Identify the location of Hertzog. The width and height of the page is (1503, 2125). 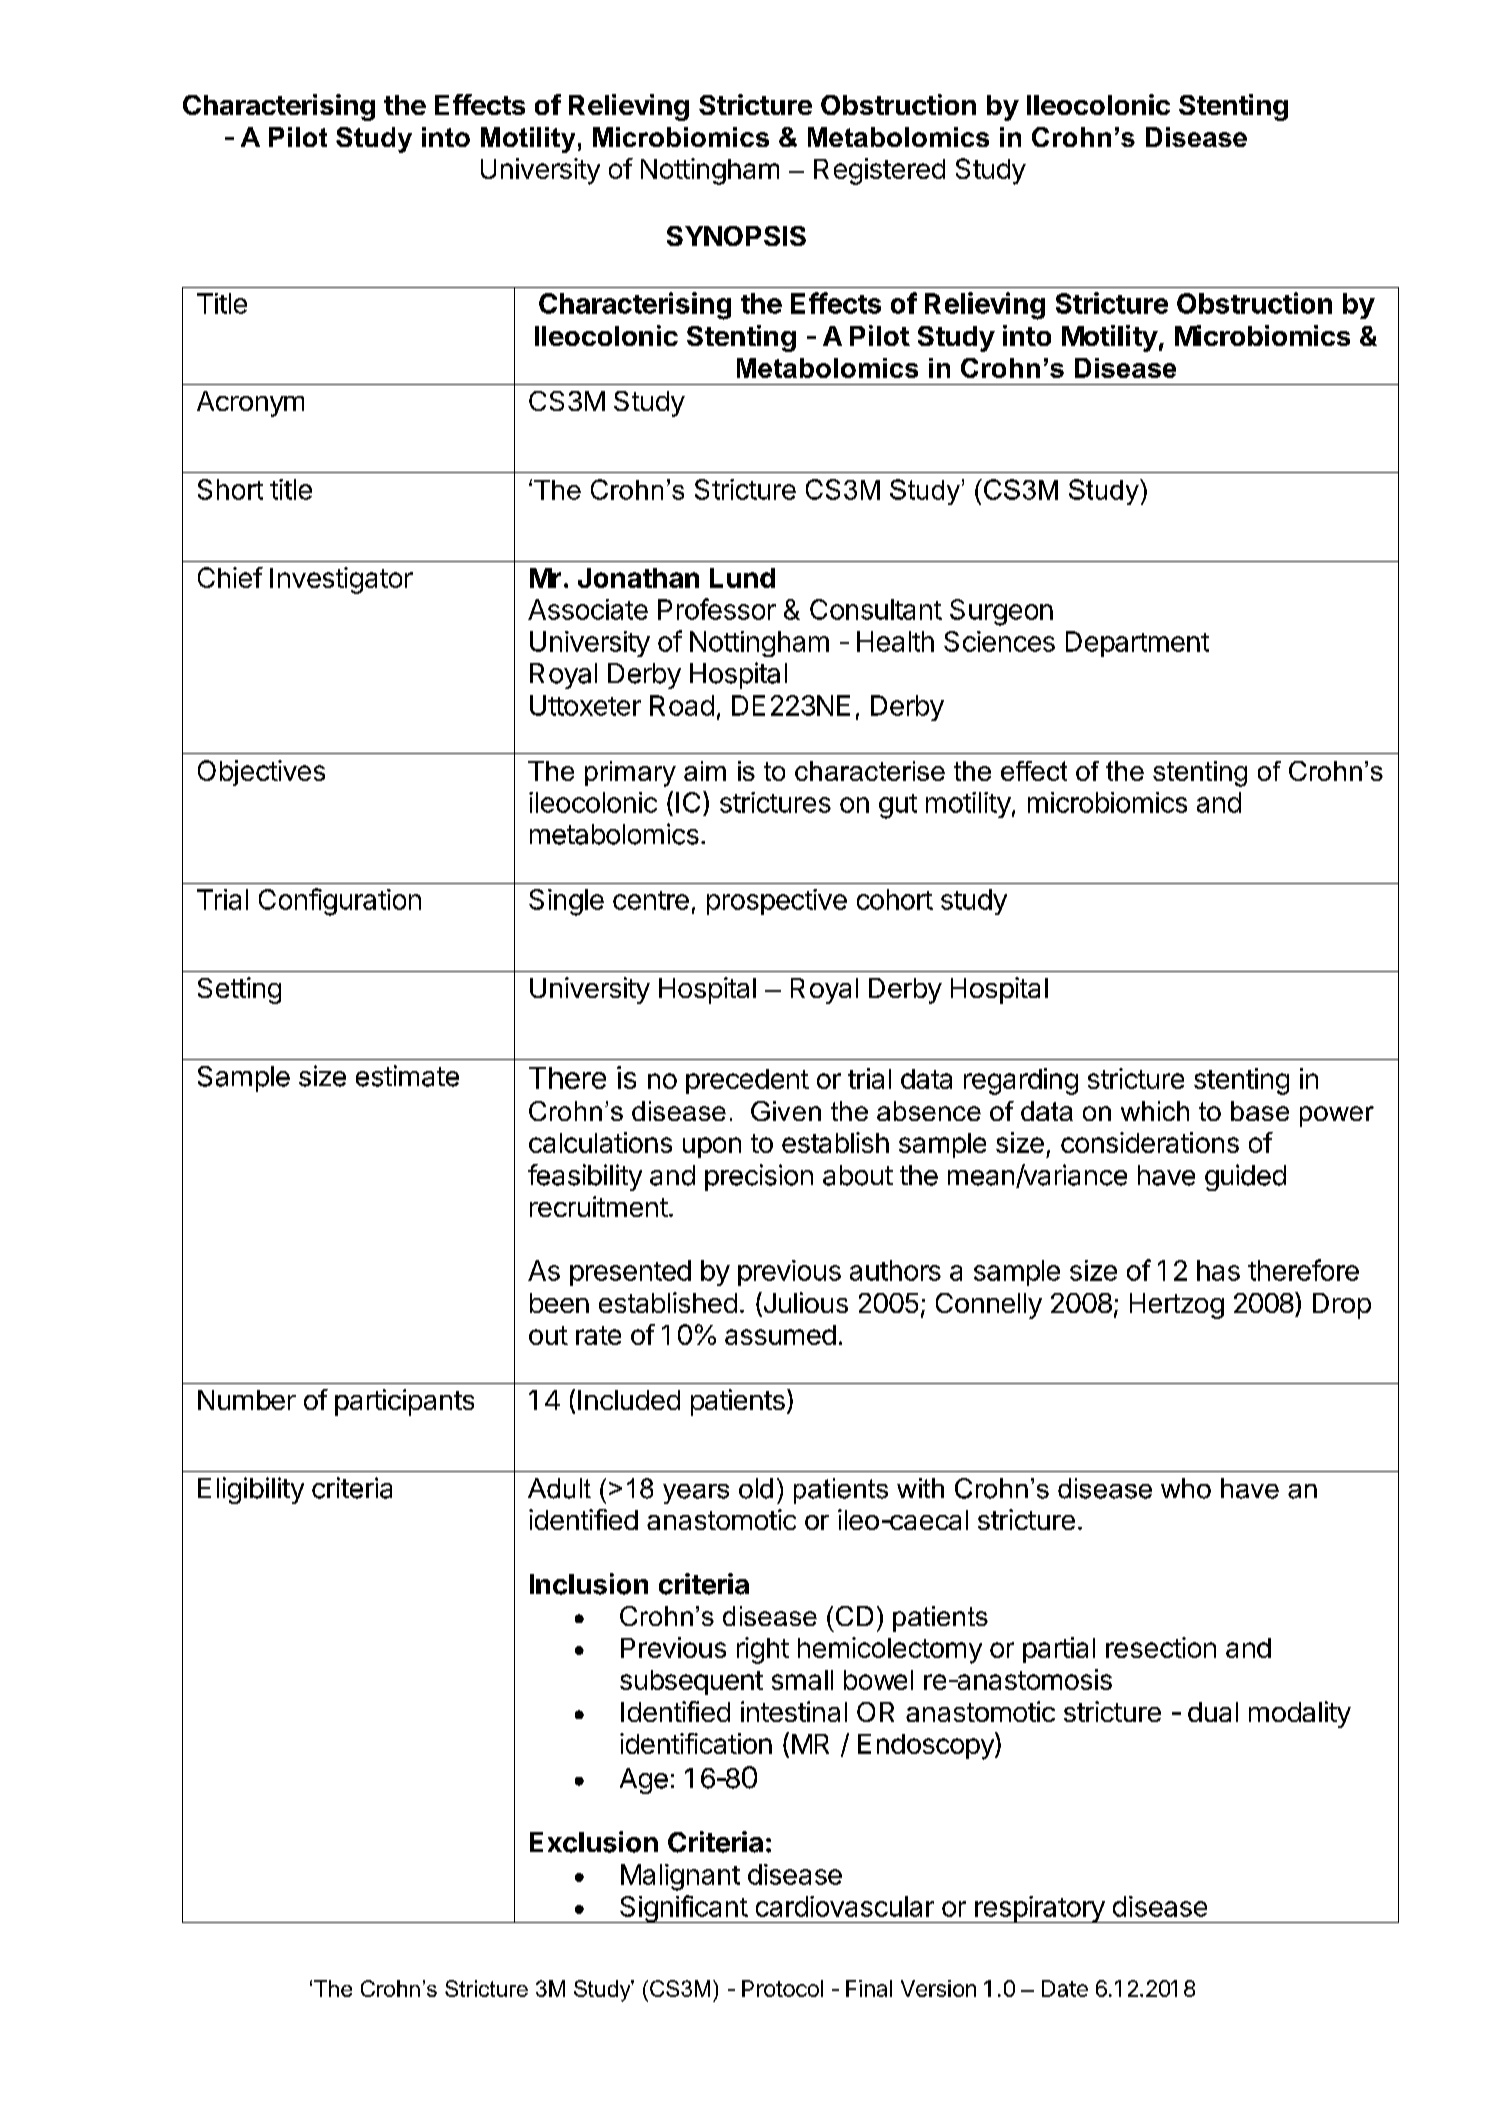
(1177, 1306).
